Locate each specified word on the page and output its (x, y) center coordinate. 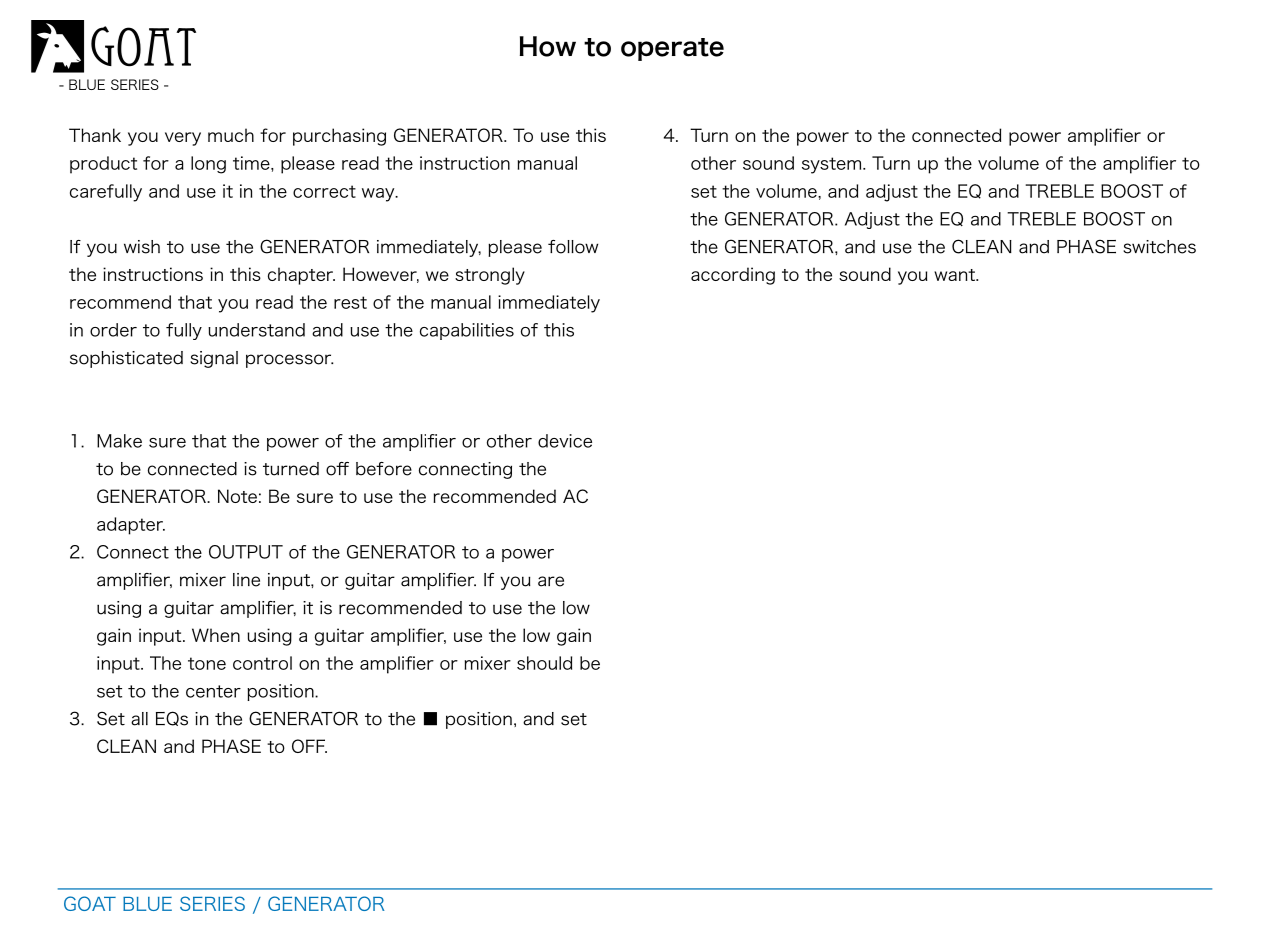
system (833, 165)
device (565, 441)
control (262, 663)
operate (672, 49)
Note (237, 496)
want (956, 275)
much (231, 135)
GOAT (90, 903)
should (544, 663)
